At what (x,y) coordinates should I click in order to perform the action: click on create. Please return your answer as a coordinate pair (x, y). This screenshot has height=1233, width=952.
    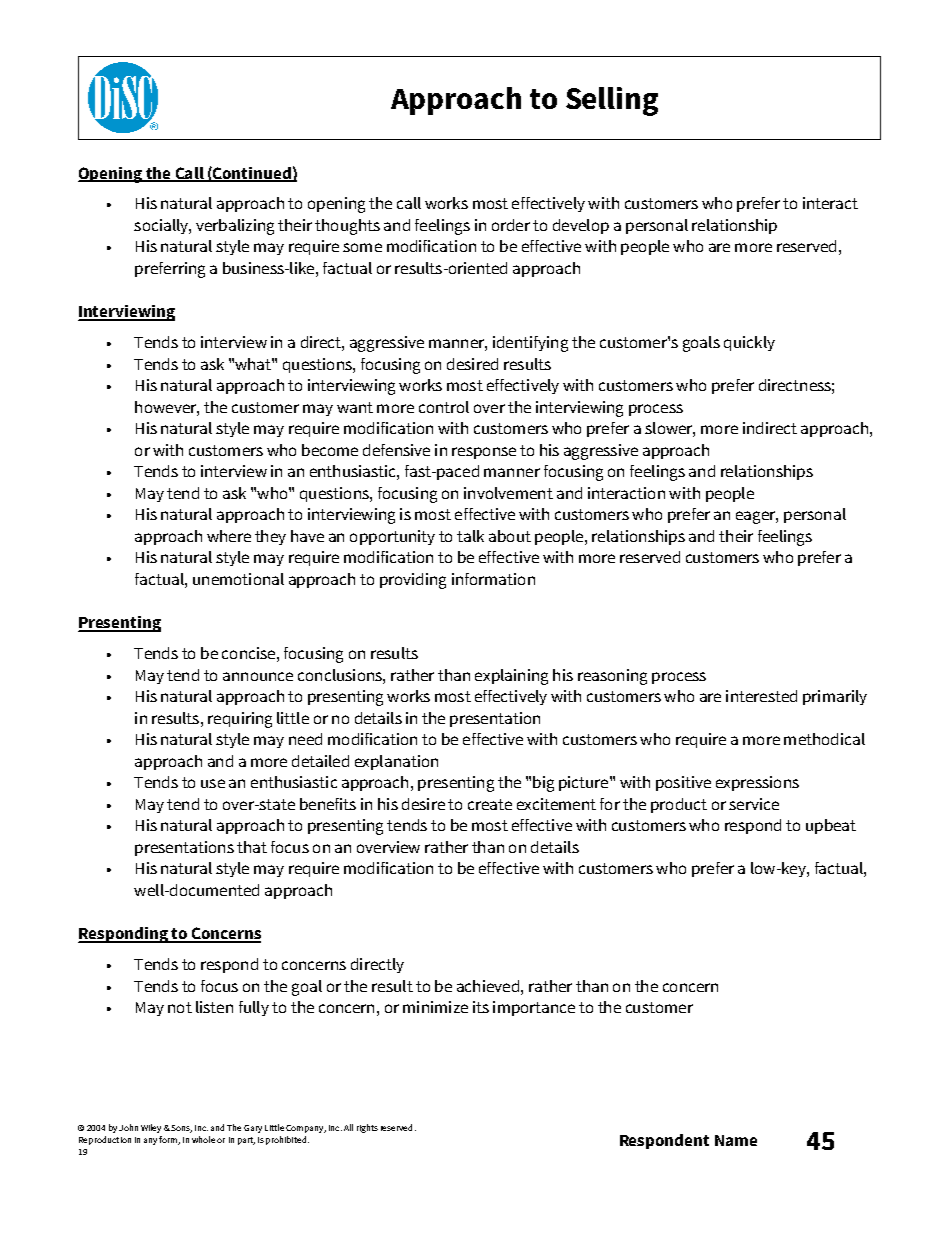
    Looking at the image, I should click on (490, 804).
